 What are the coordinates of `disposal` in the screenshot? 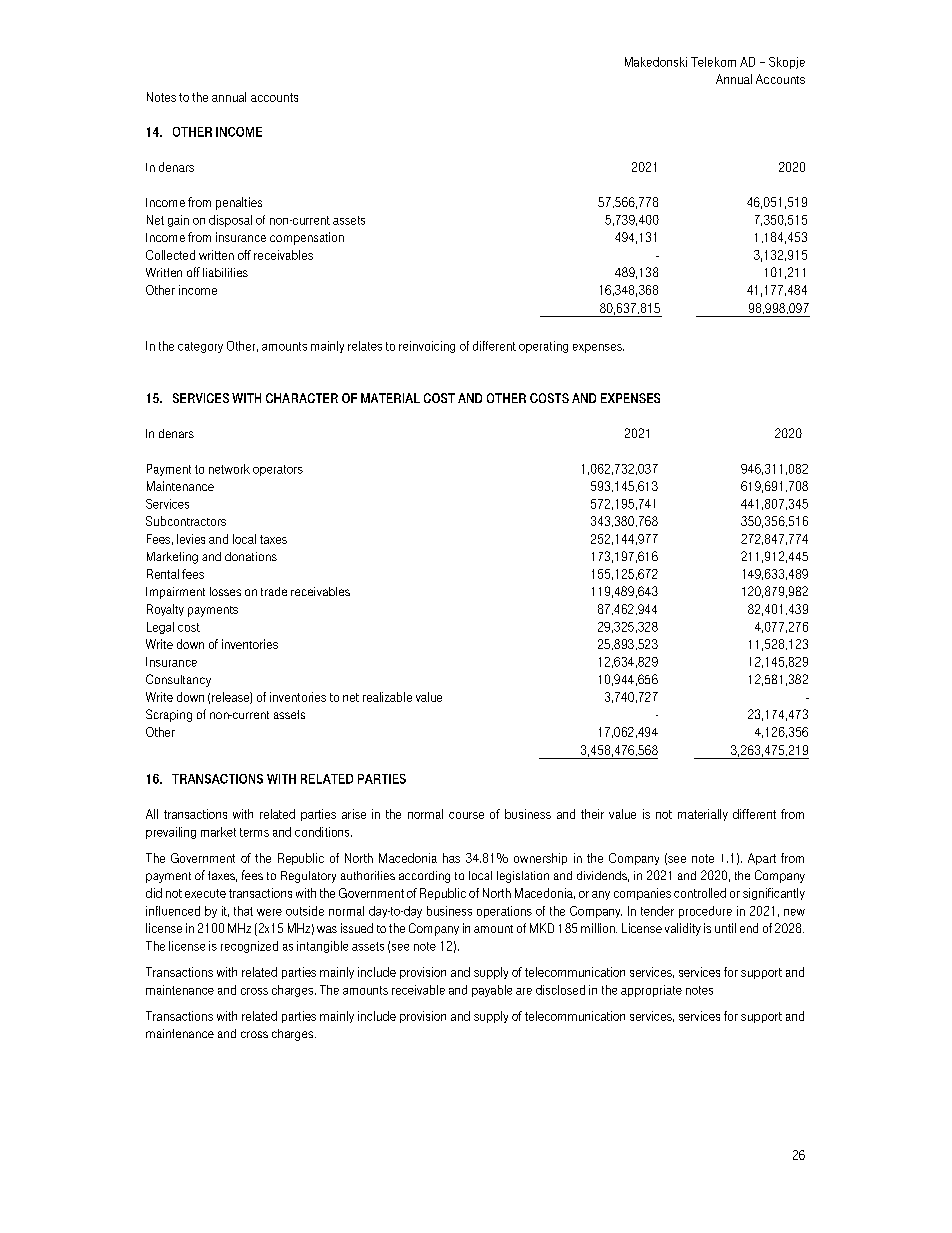 It's located at (230, 221).
